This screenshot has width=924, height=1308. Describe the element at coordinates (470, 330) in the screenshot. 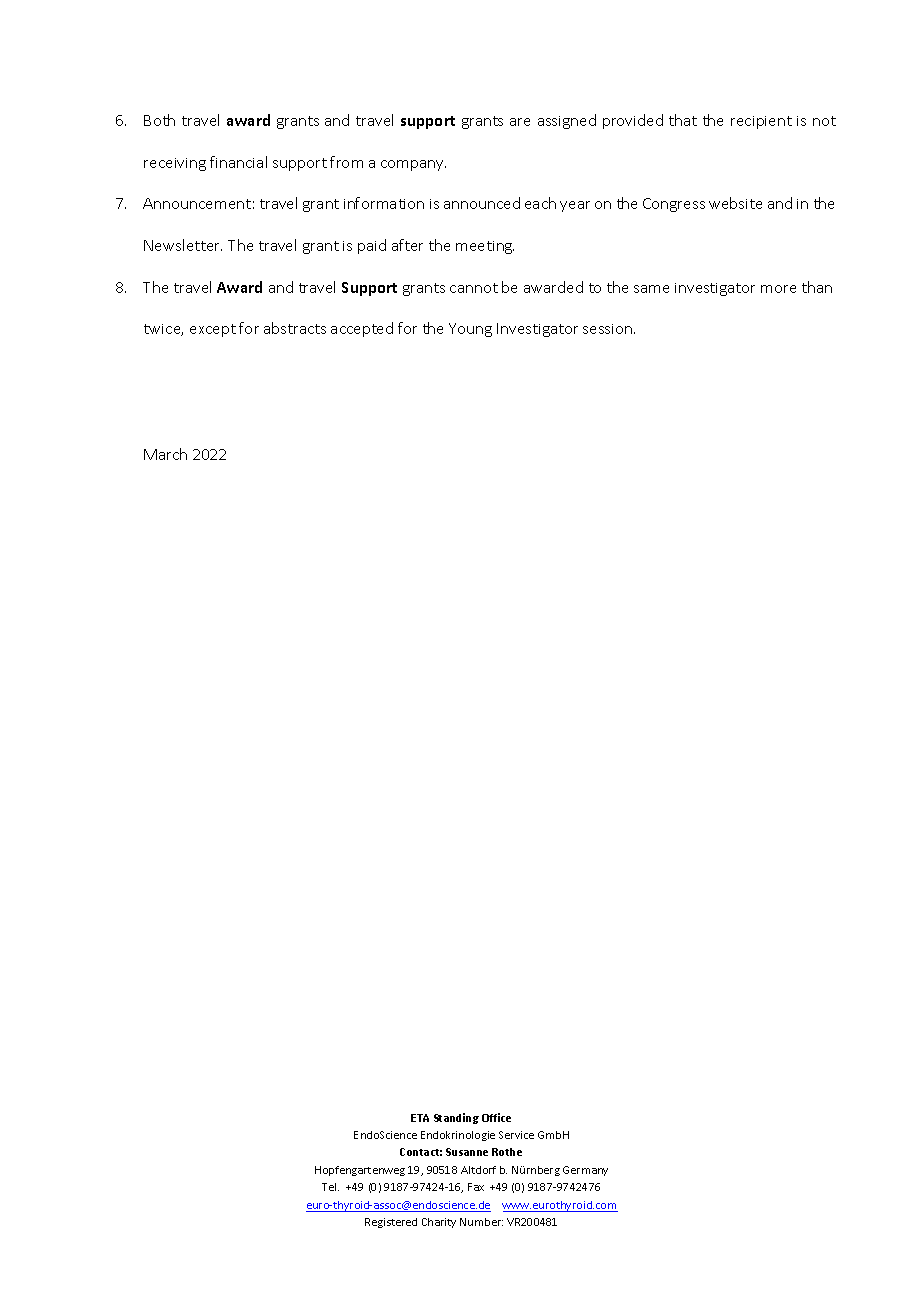

I see `Young` at that location.
